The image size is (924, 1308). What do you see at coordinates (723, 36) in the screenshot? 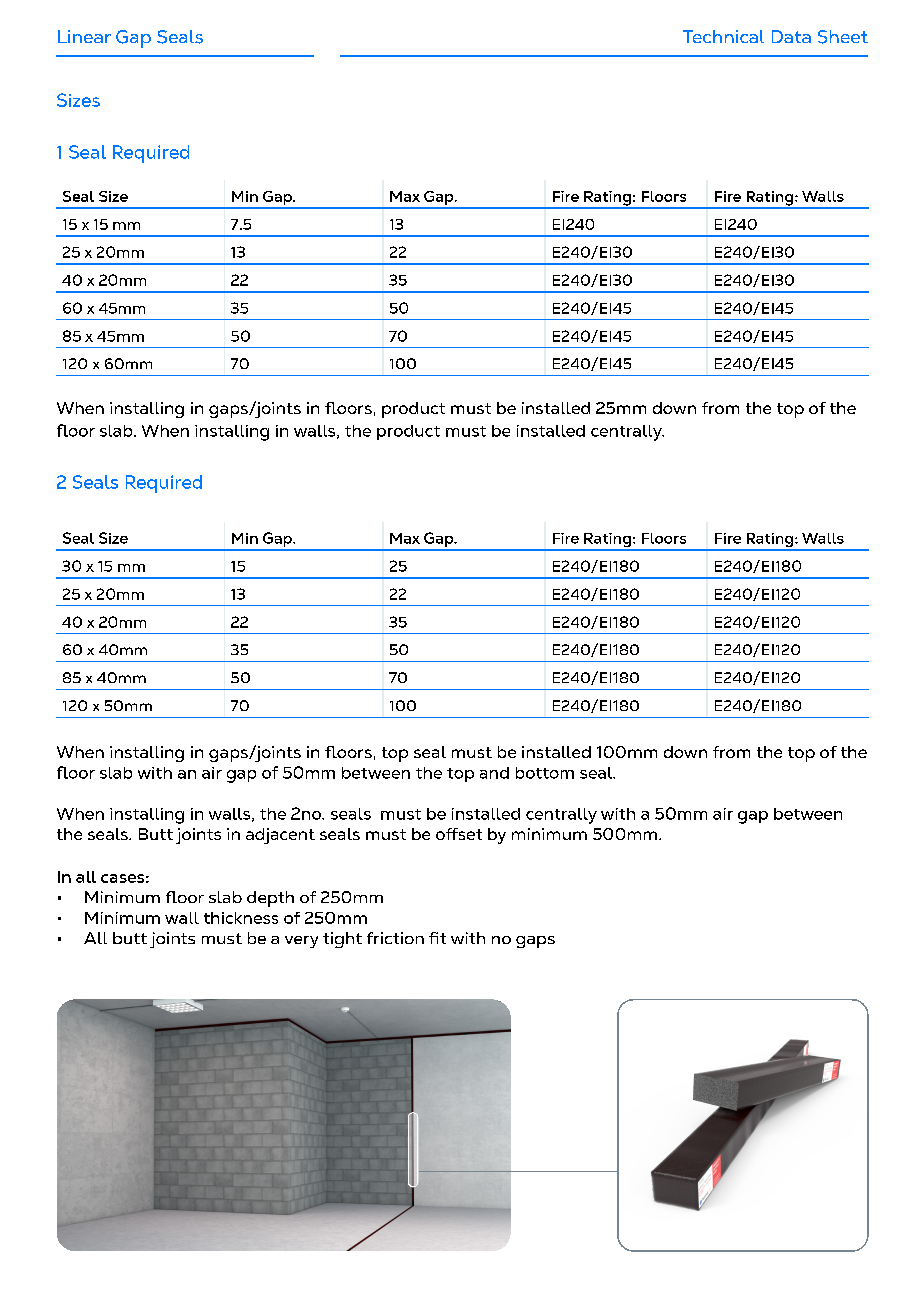
I see `Technical` at bounding box center [723, 36].
